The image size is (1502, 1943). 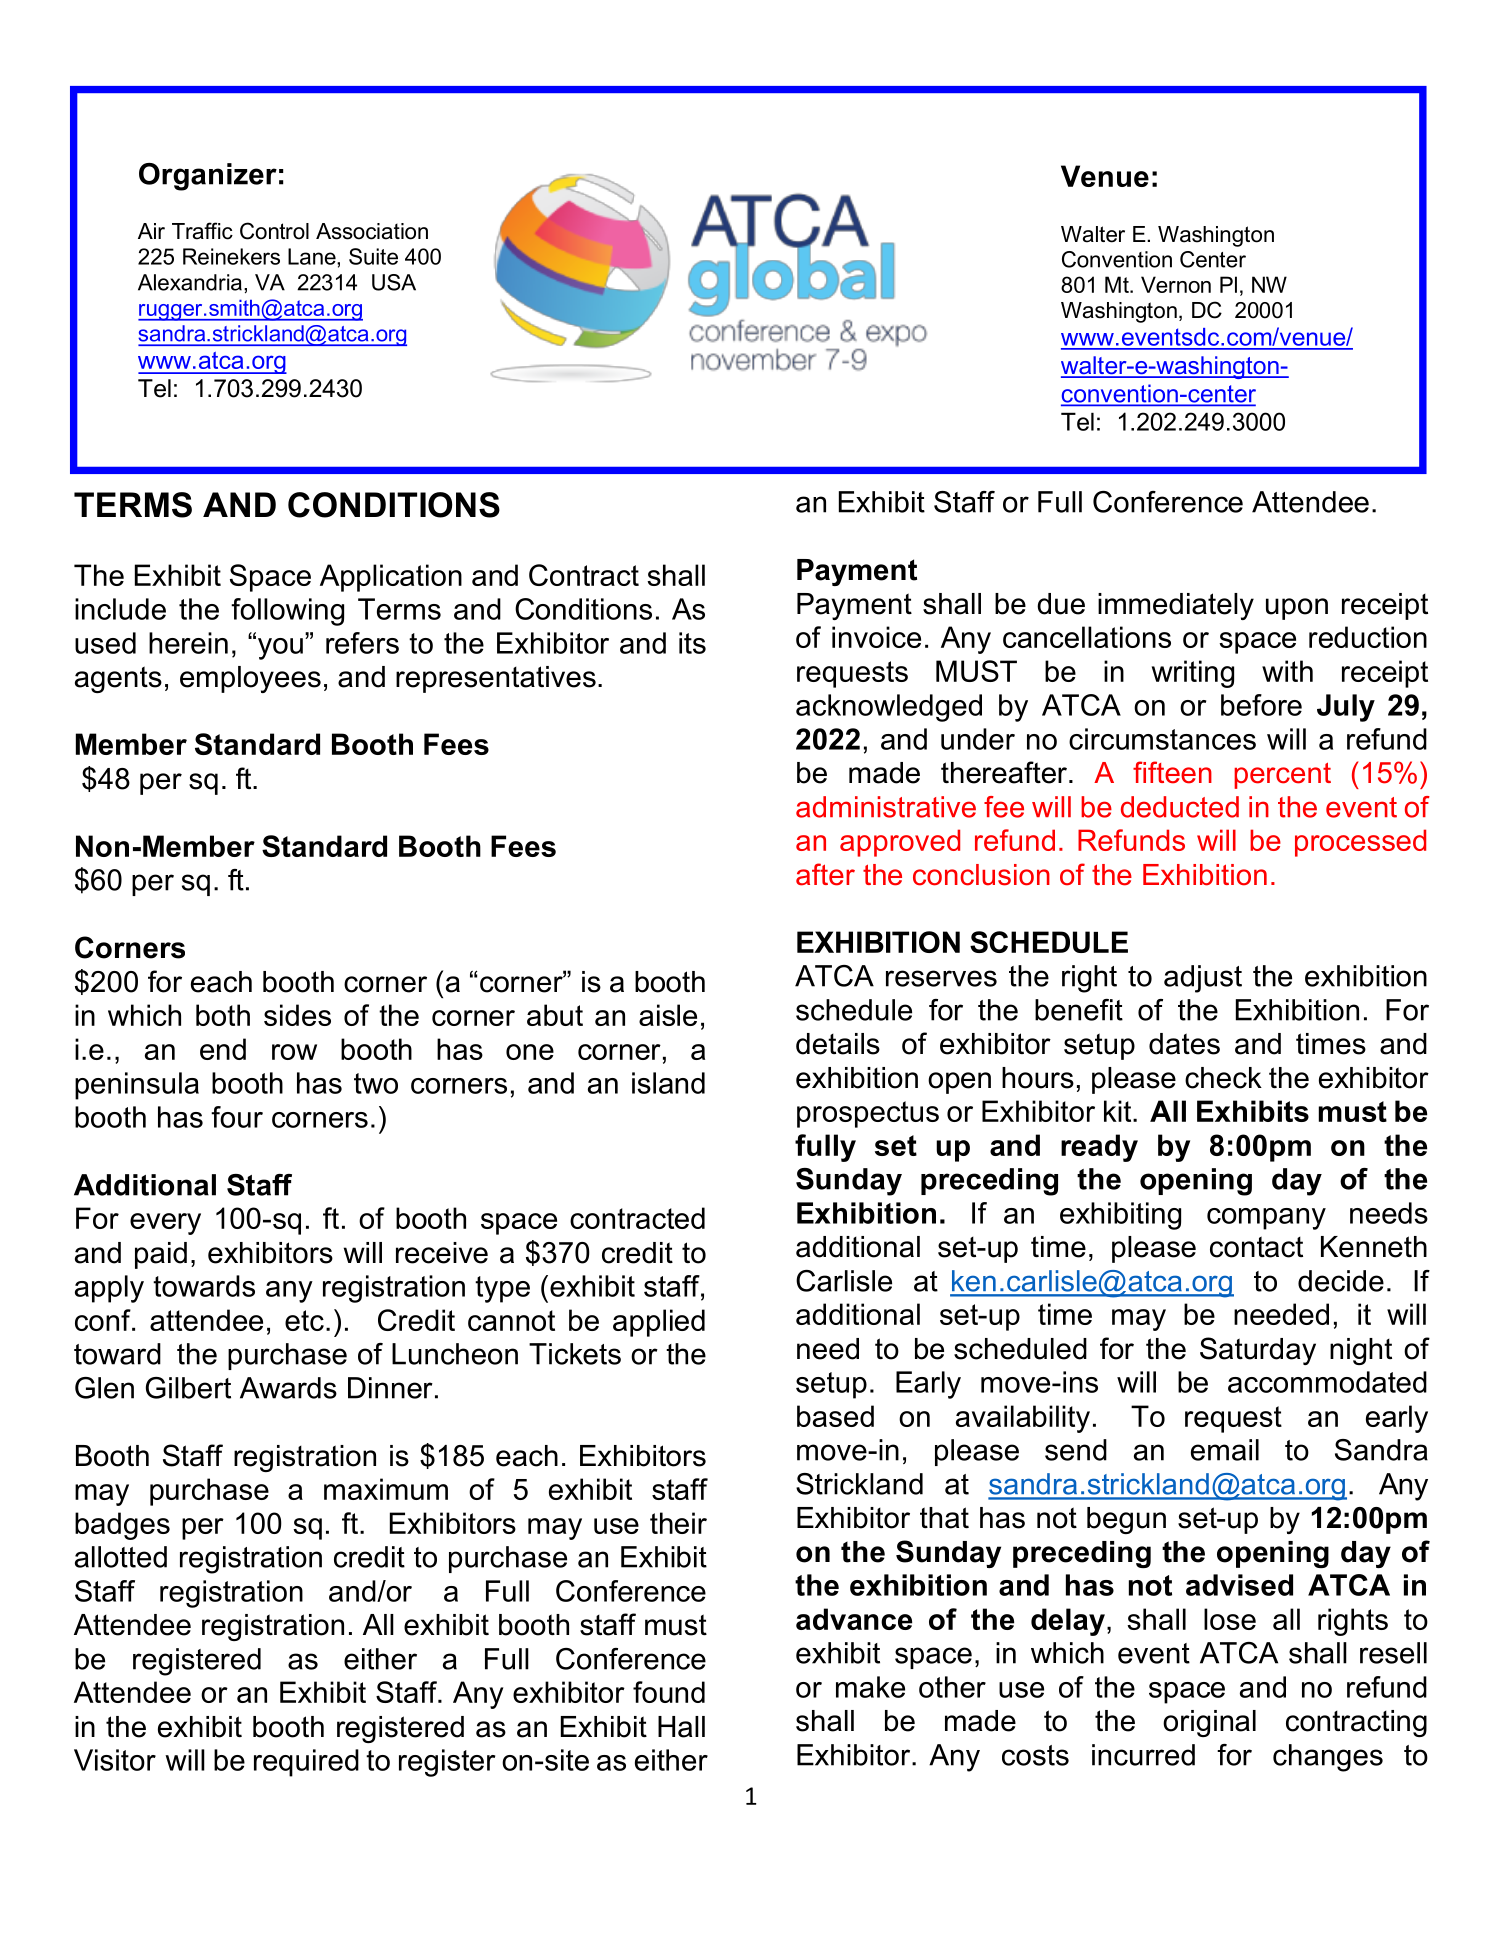 What do you see at coordinates (659, 1323) in the page?
I see `applied` at bounding box center [659, 1323].
